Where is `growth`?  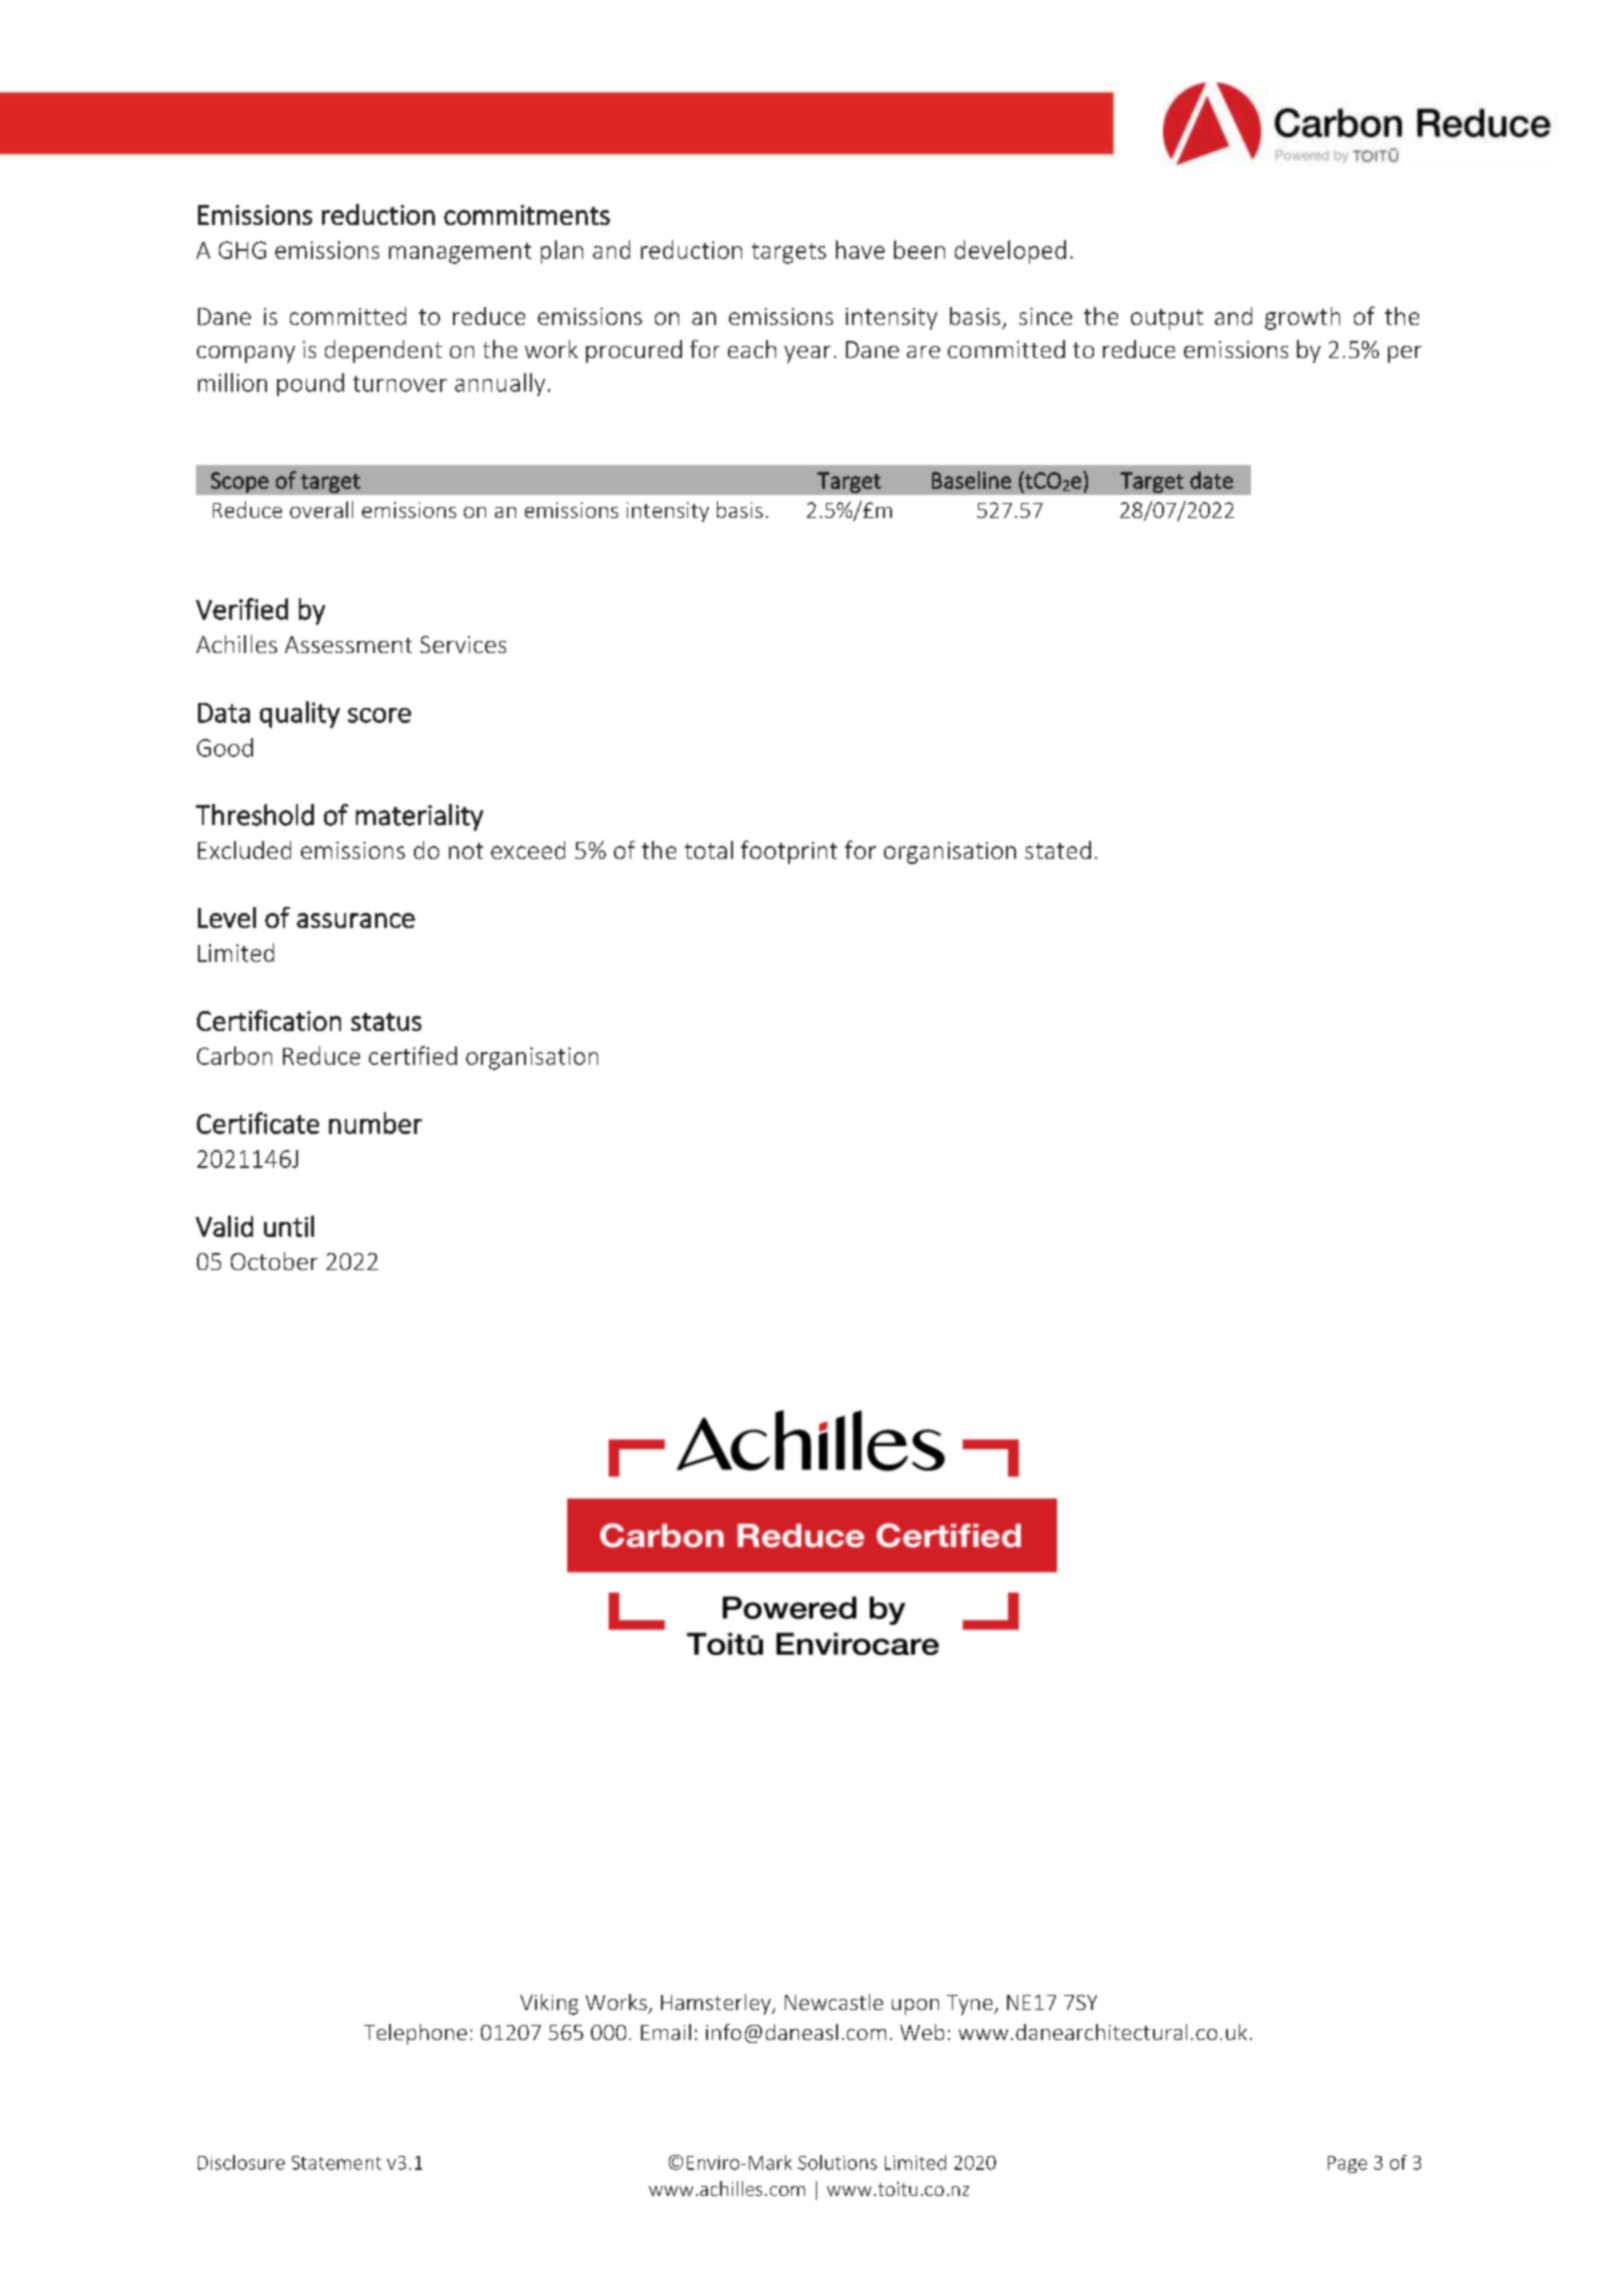 growth is located at coordinates (1302, 318).
